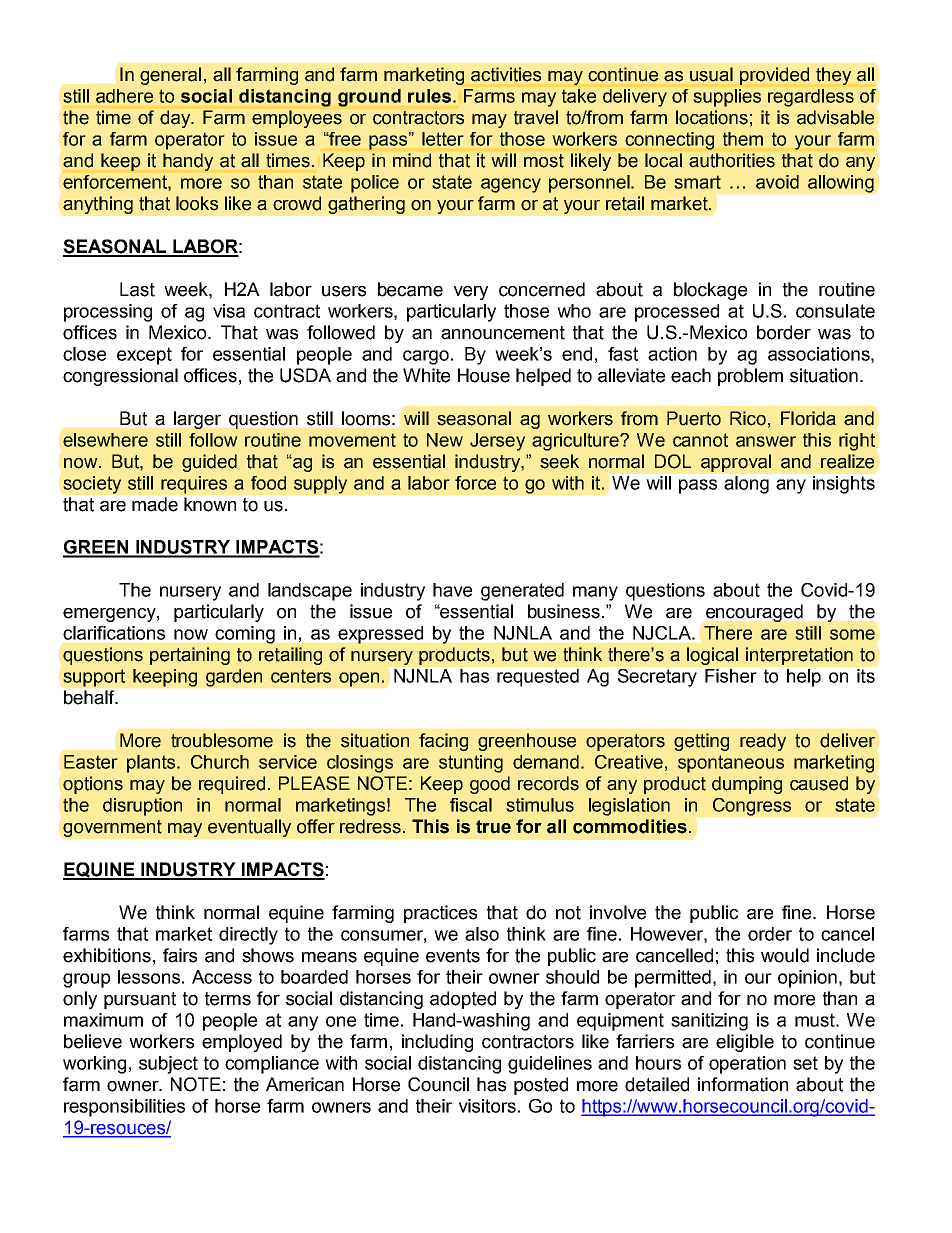 This document has width=952, height=1233. I want to click on practices, so click(440, 914).
